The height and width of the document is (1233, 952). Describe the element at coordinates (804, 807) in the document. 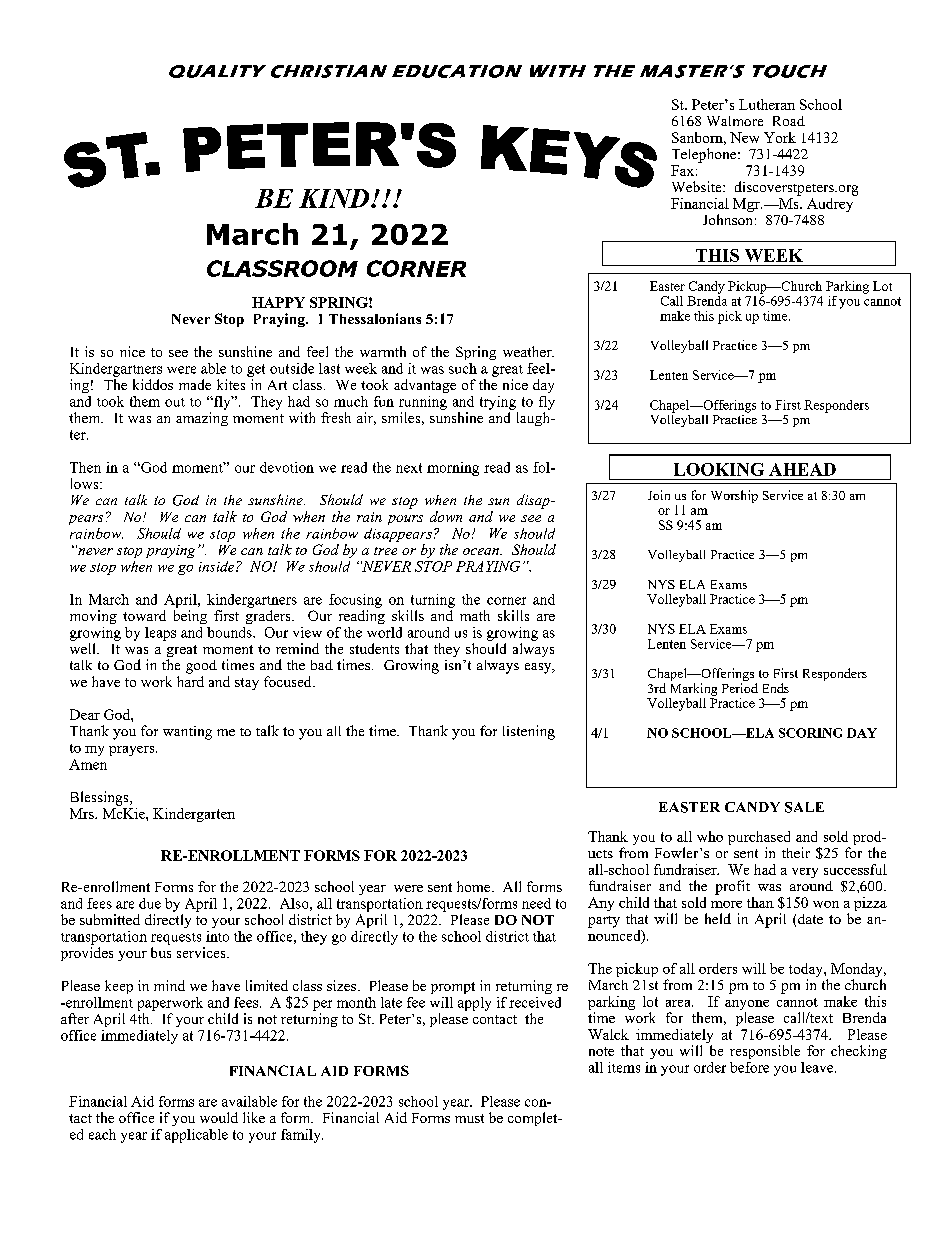

I see `SALE` at that location.
